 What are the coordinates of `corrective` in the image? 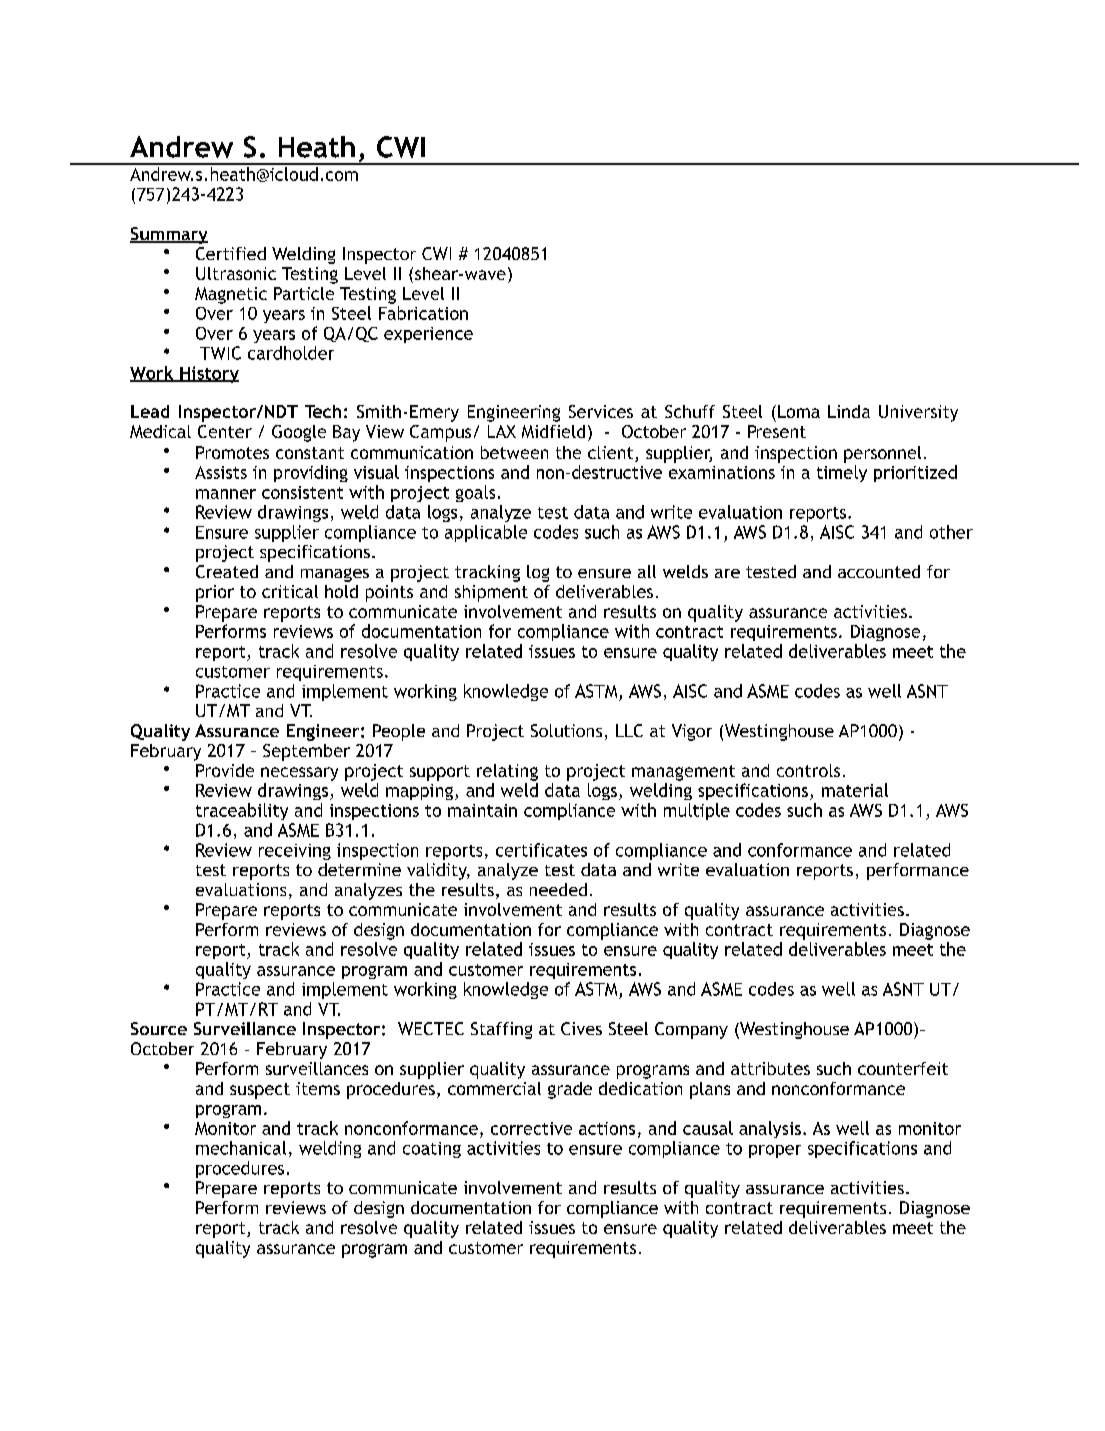 It's located at (531, 1128).
